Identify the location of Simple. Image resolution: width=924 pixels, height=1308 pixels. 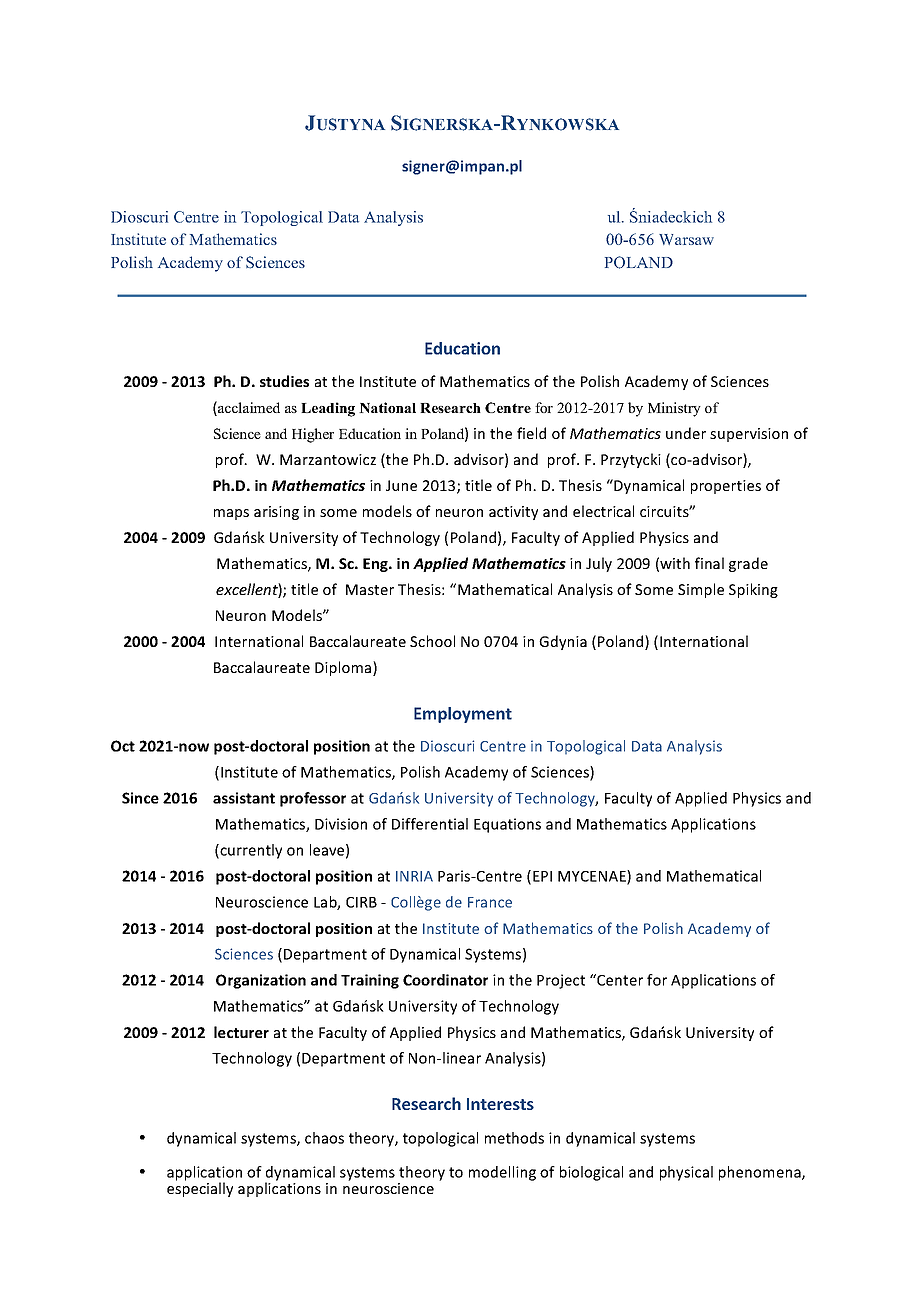
(701, 590).
